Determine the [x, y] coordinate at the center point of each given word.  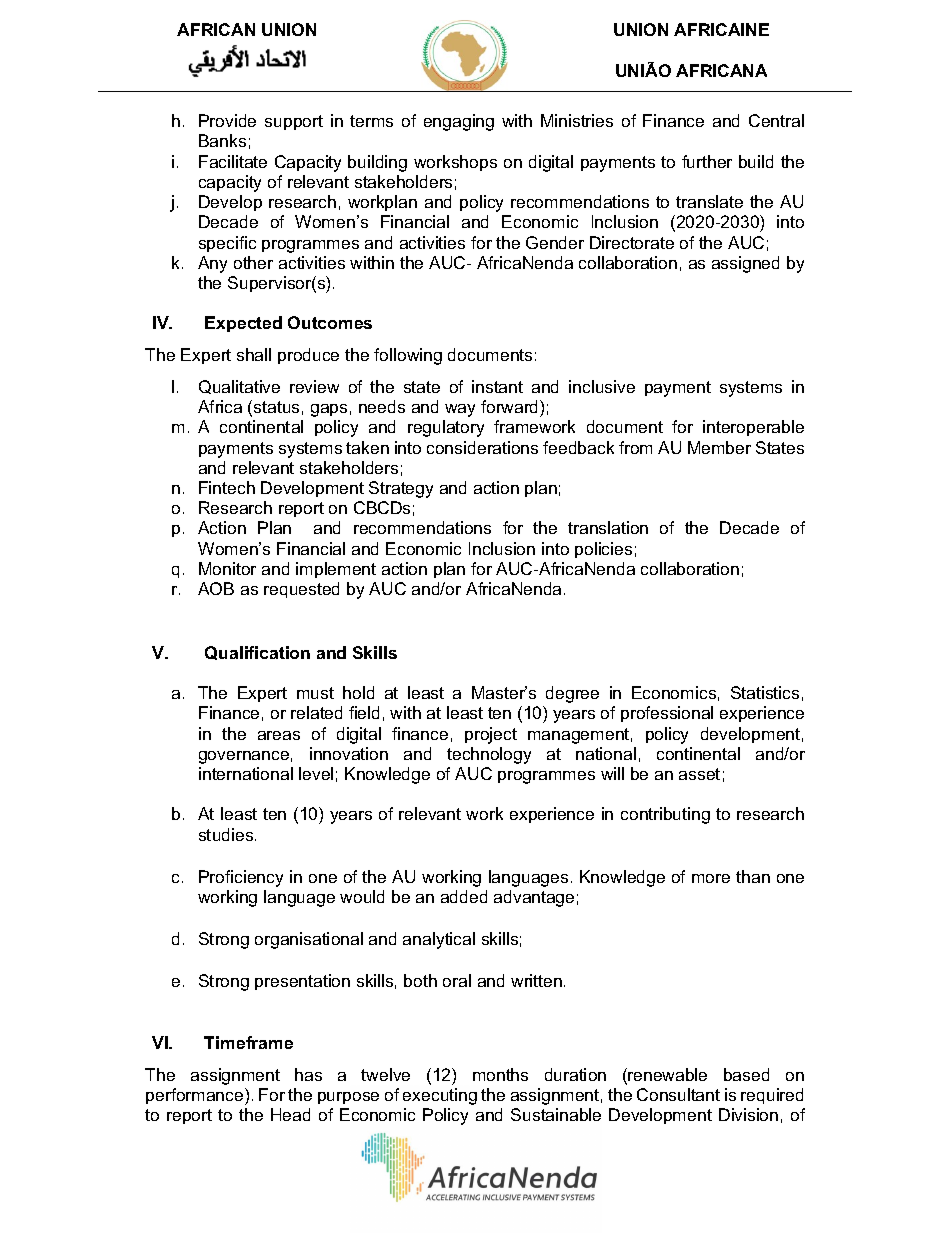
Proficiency [241, 878]
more [711, 878]
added [464, 896]
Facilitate [233, 161]
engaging [459, 122]
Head [290, 1114]
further [707, 161]
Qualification [257, 653]
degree [572, 694]
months [500, 1074]
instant [497, 386]
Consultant [678, 1094]
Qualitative [239, 387]
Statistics [765, 692]
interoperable [753, 428]
